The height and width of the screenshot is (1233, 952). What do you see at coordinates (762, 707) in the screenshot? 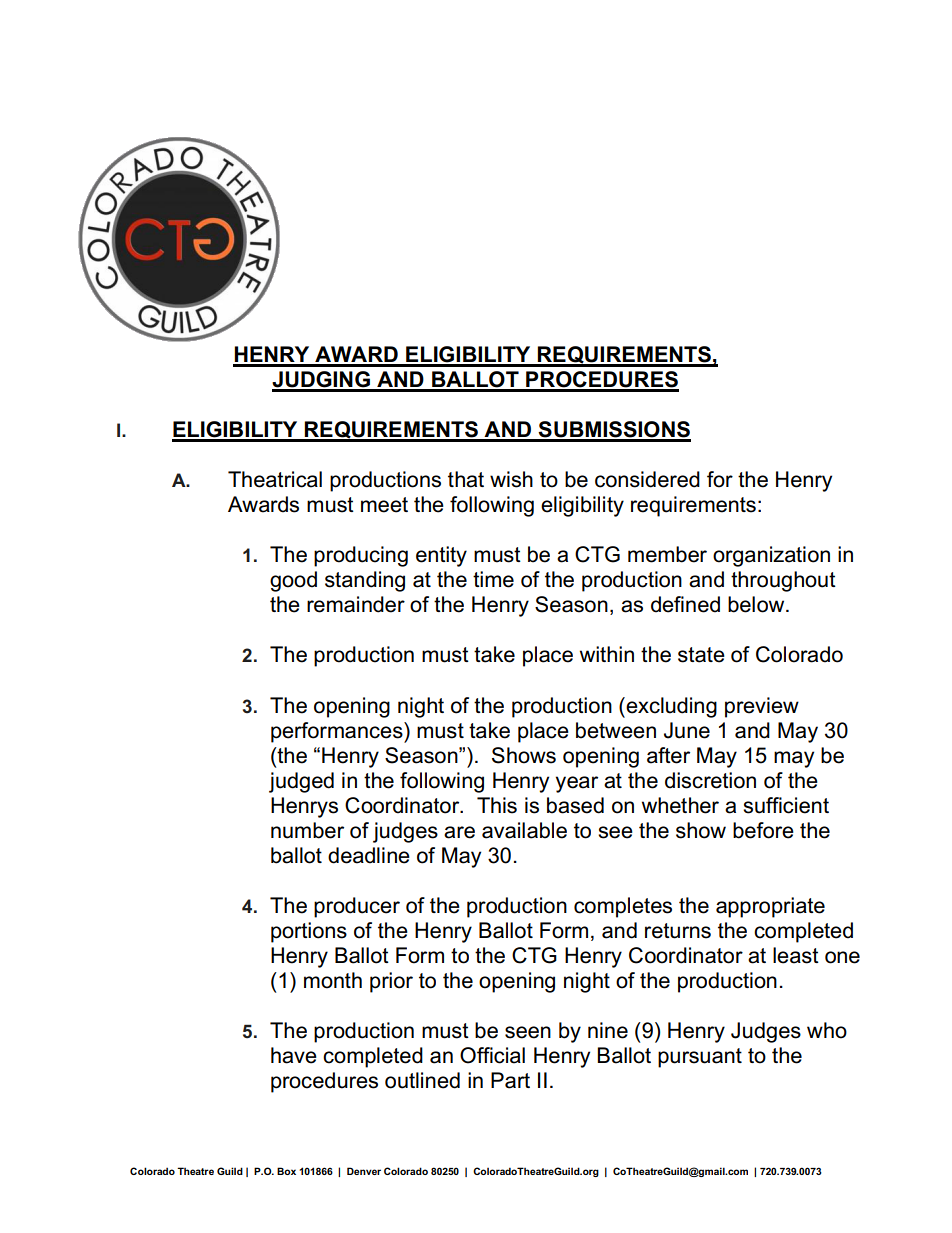
I see `preview` at bounding box center [762, 707].
